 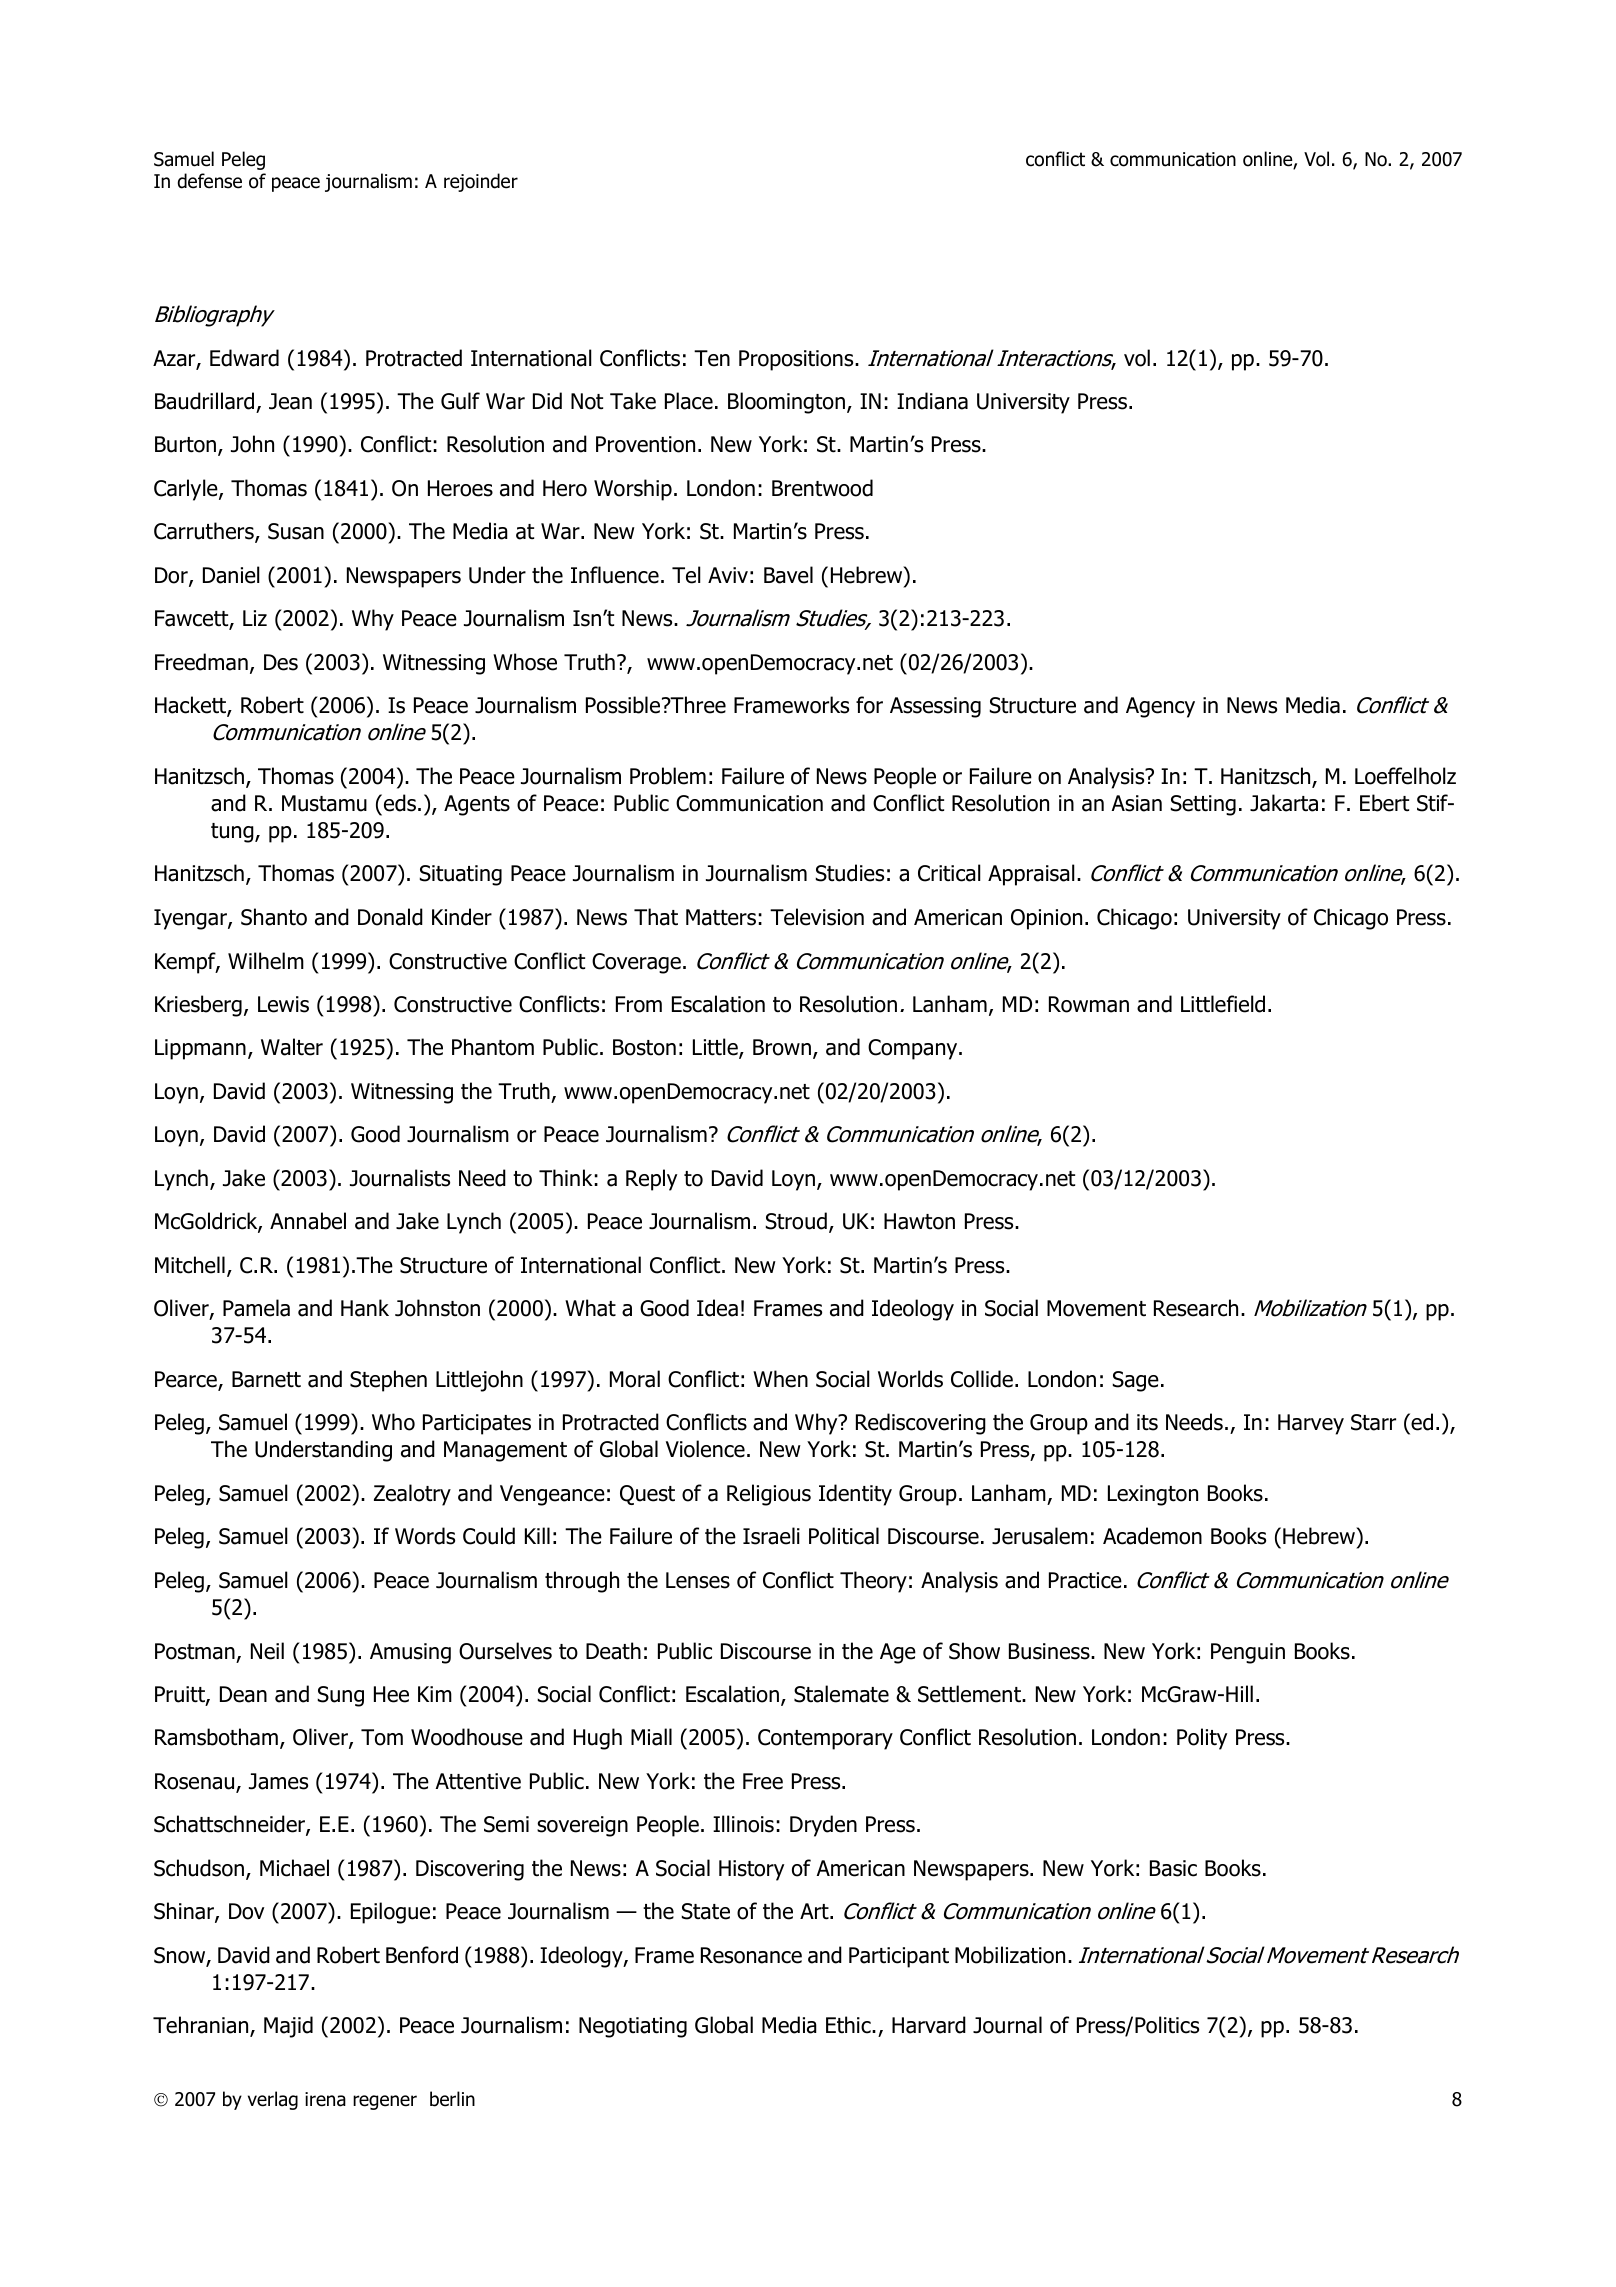 I want to click on Barnett, so click(x=266, y=1379).
